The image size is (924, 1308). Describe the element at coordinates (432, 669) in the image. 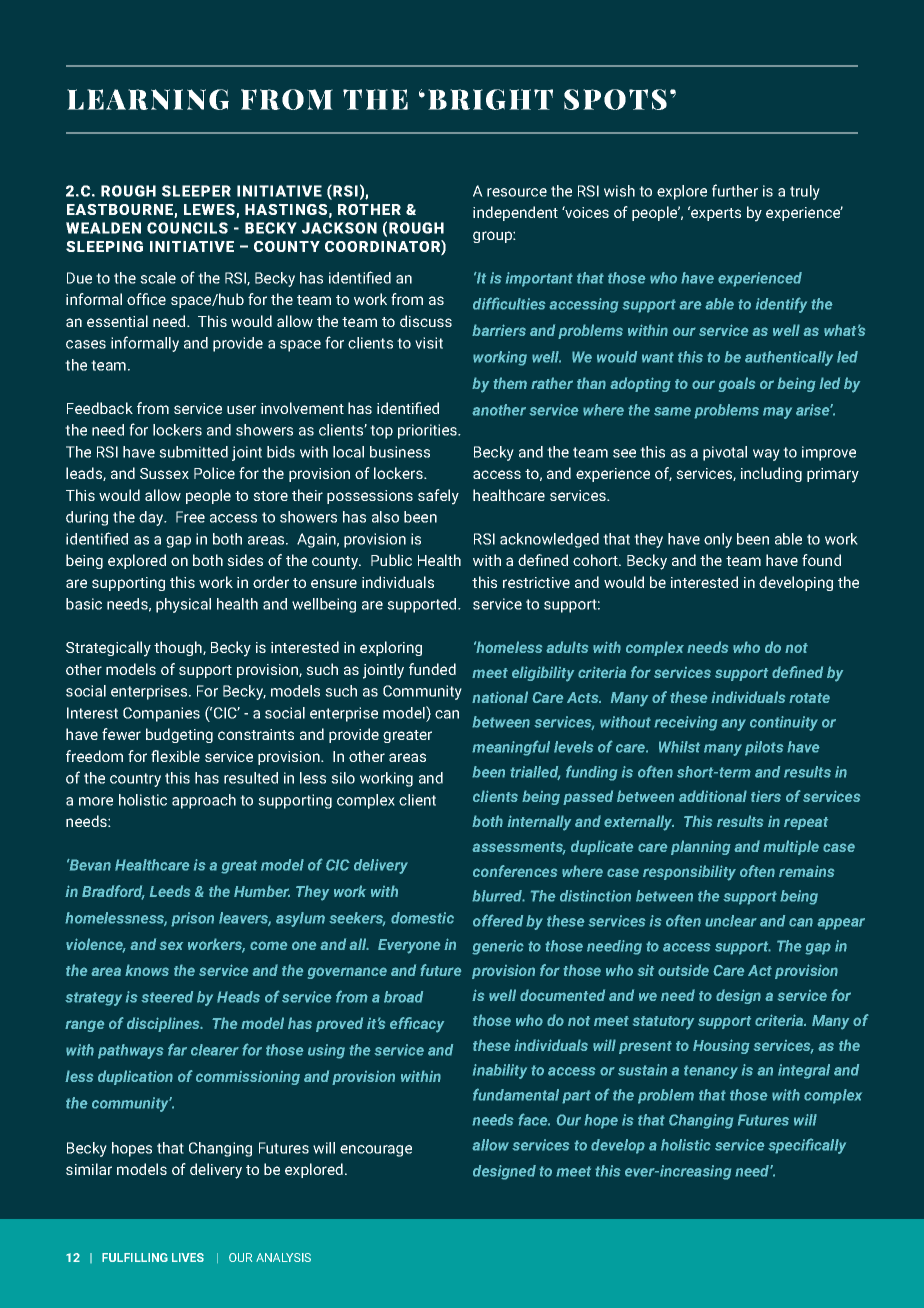

I see `funded` at that location.
